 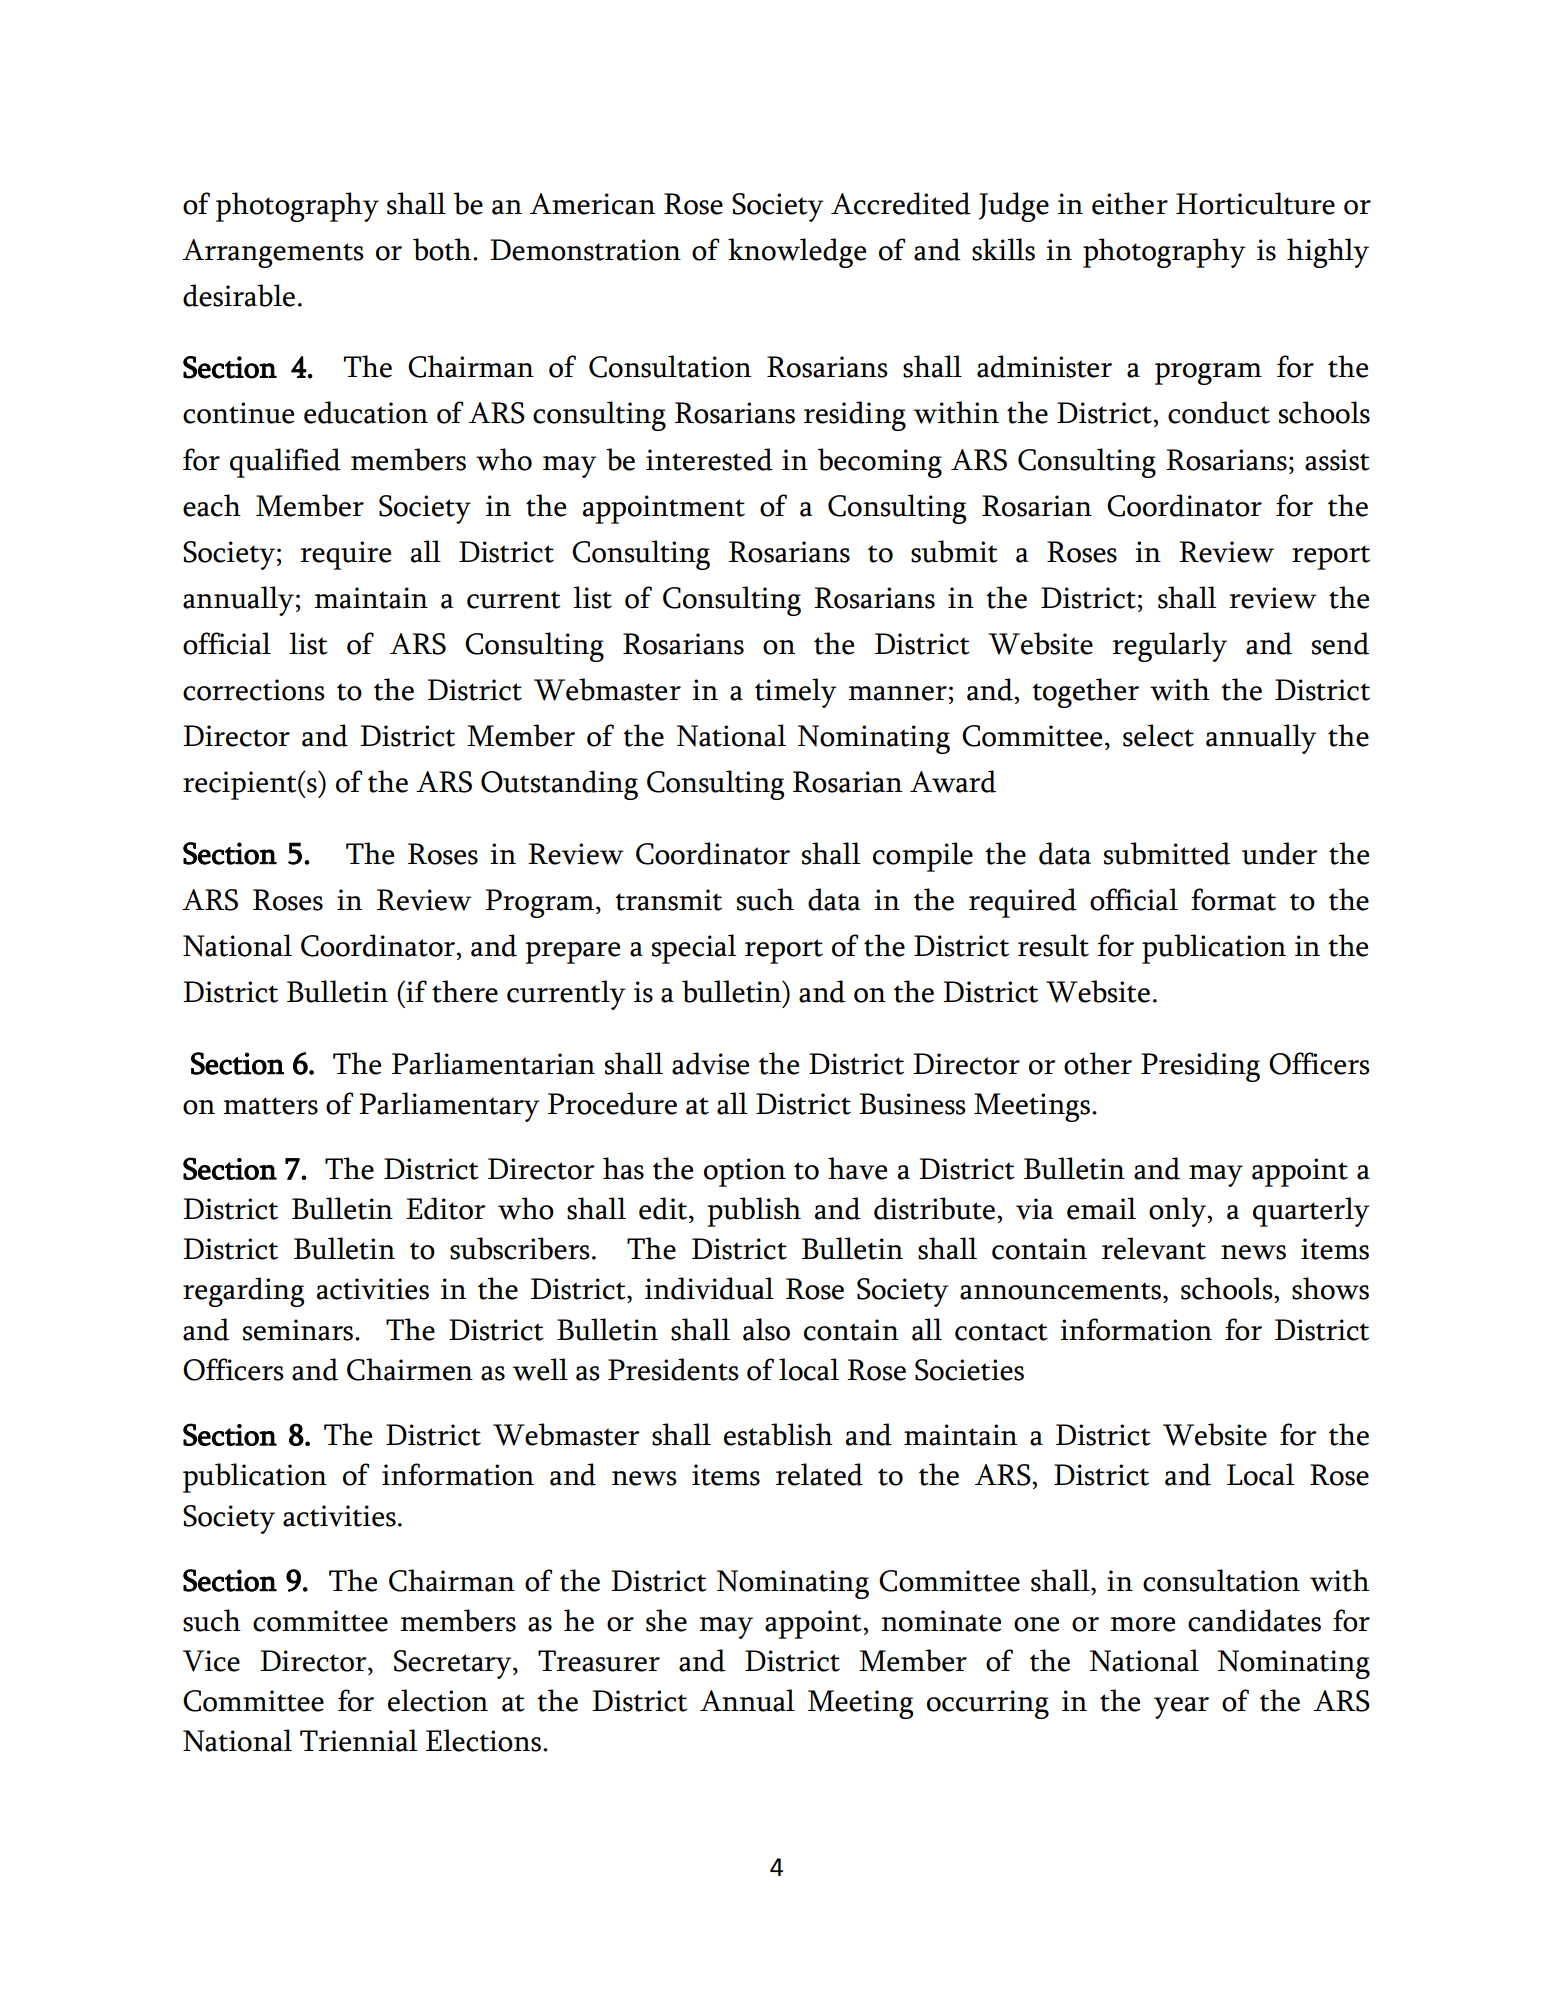 What do you see at coordinates (1181, 1708) in the image?
I see `year` at bounding box center [1181, 1708].
